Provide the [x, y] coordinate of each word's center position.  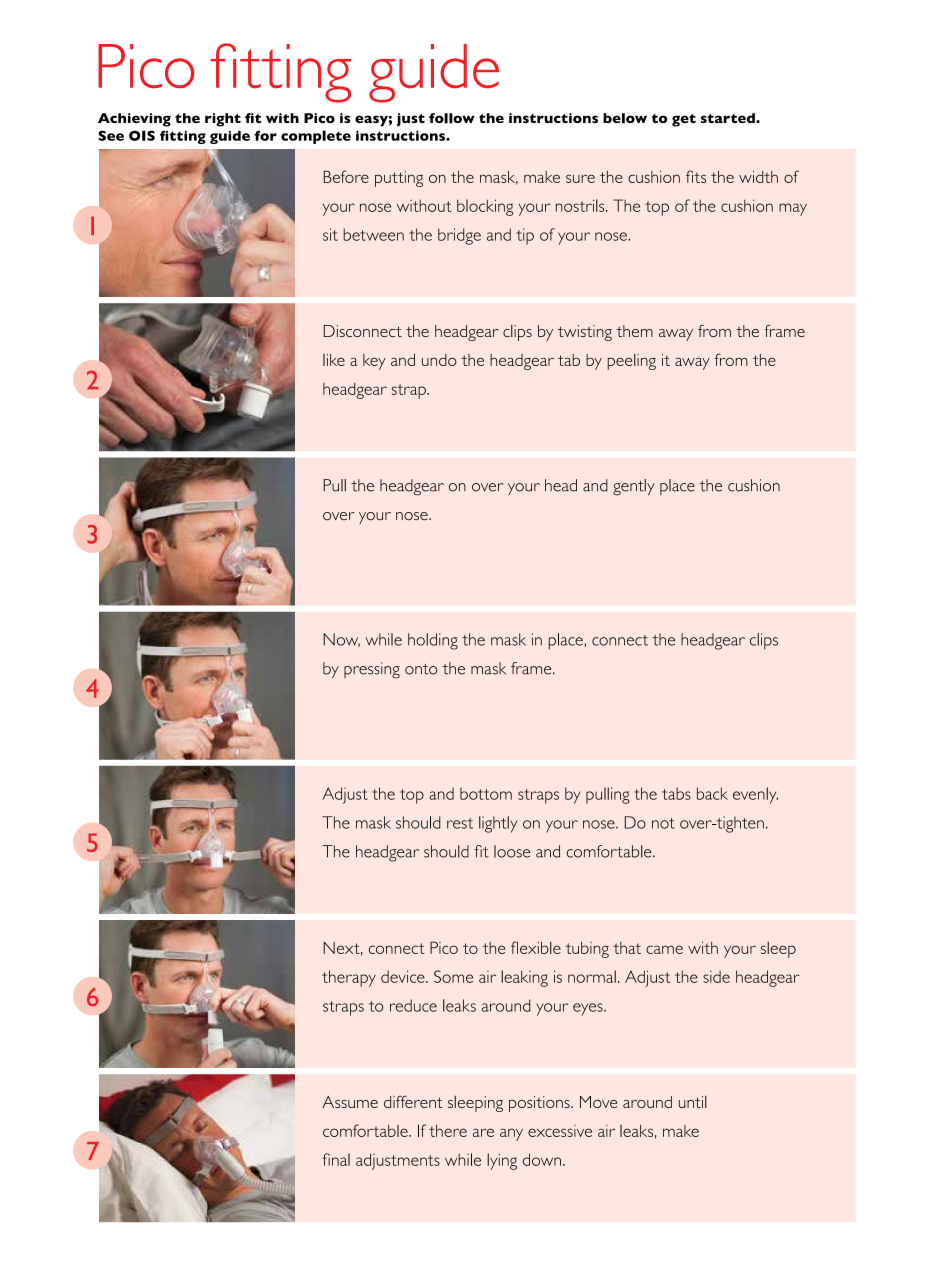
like [334, 360]
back [712, 793]
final [336, 1159]
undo [439, 360]
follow [452, 118]
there [448, 1131]
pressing [372, 670]
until [693, 1102]
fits [696, 176]
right [223, 120]
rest [460, 823]
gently [634, 487]
